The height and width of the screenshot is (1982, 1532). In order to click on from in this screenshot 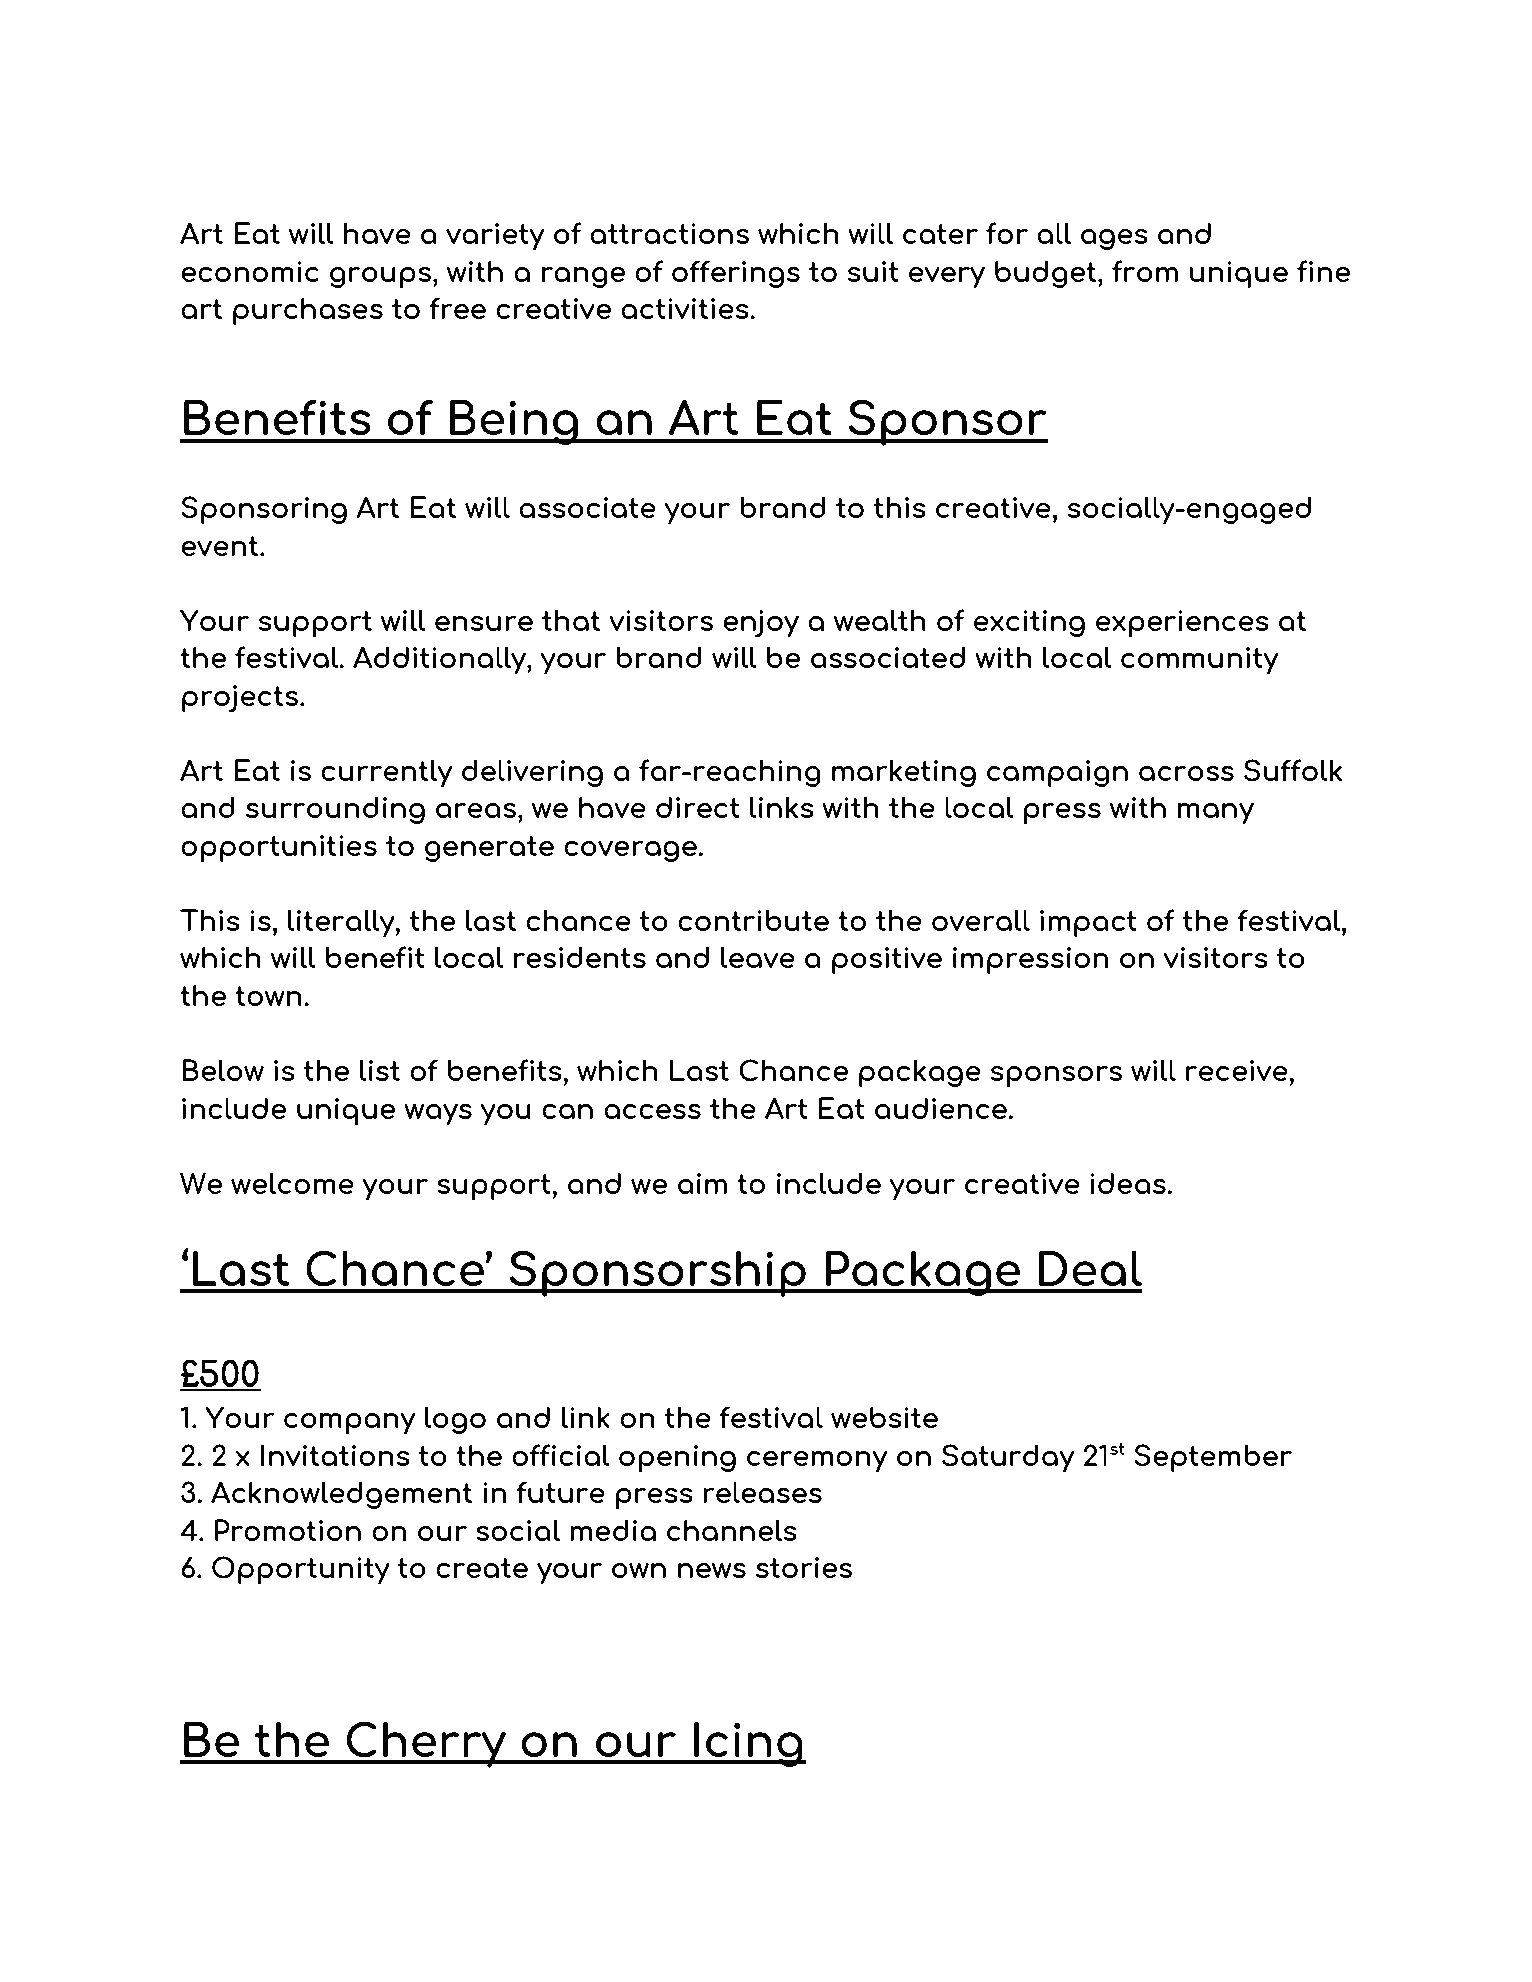, I will do `click(1145, 271)`.
